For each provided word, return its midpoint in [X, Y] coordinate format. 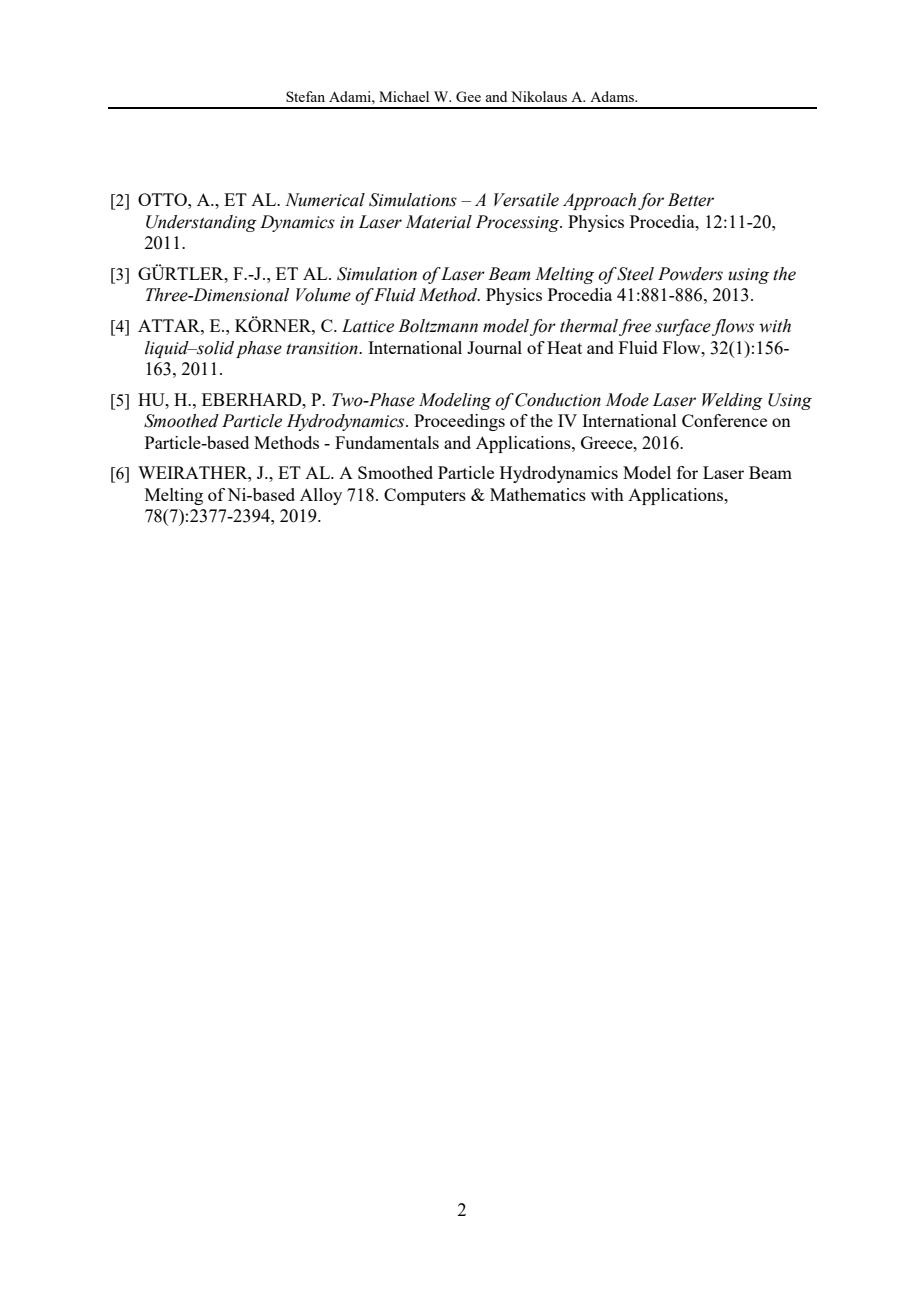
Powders [690, 274]
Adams [613, 96]
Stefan [305, 96]
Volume [323, 295]
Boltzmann [438, 326]
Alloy [321, 496]
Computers [425, 496]
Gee [468, 96]
